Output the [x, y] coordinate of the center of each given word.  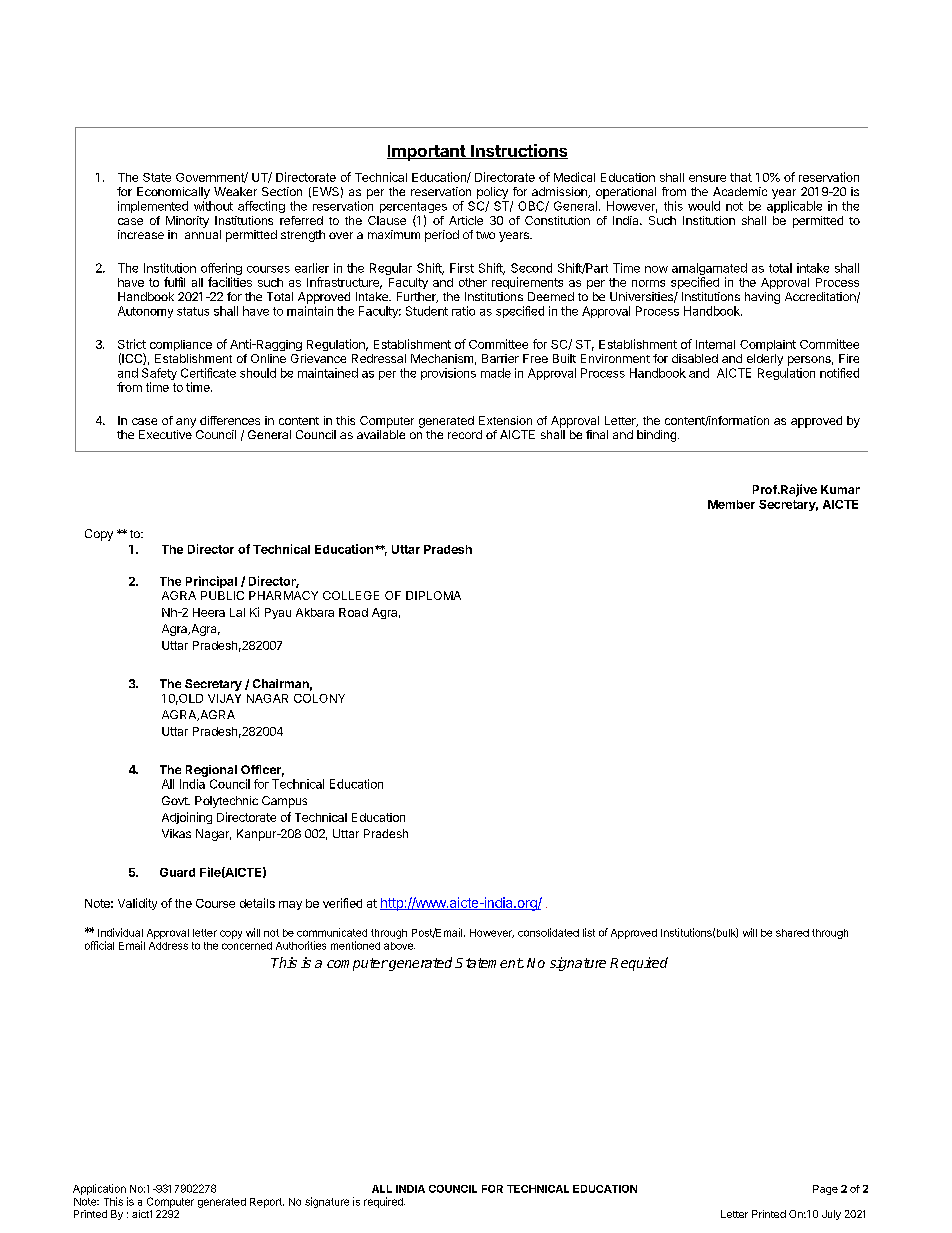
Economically [173, 193]
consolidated [548, 932]
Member [731, 504]
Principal [211, 582]
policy [492, 193]
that [741, 177]
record [465, 434]
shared [792, 933]
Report [267, 1203]
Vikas [176, 833]
